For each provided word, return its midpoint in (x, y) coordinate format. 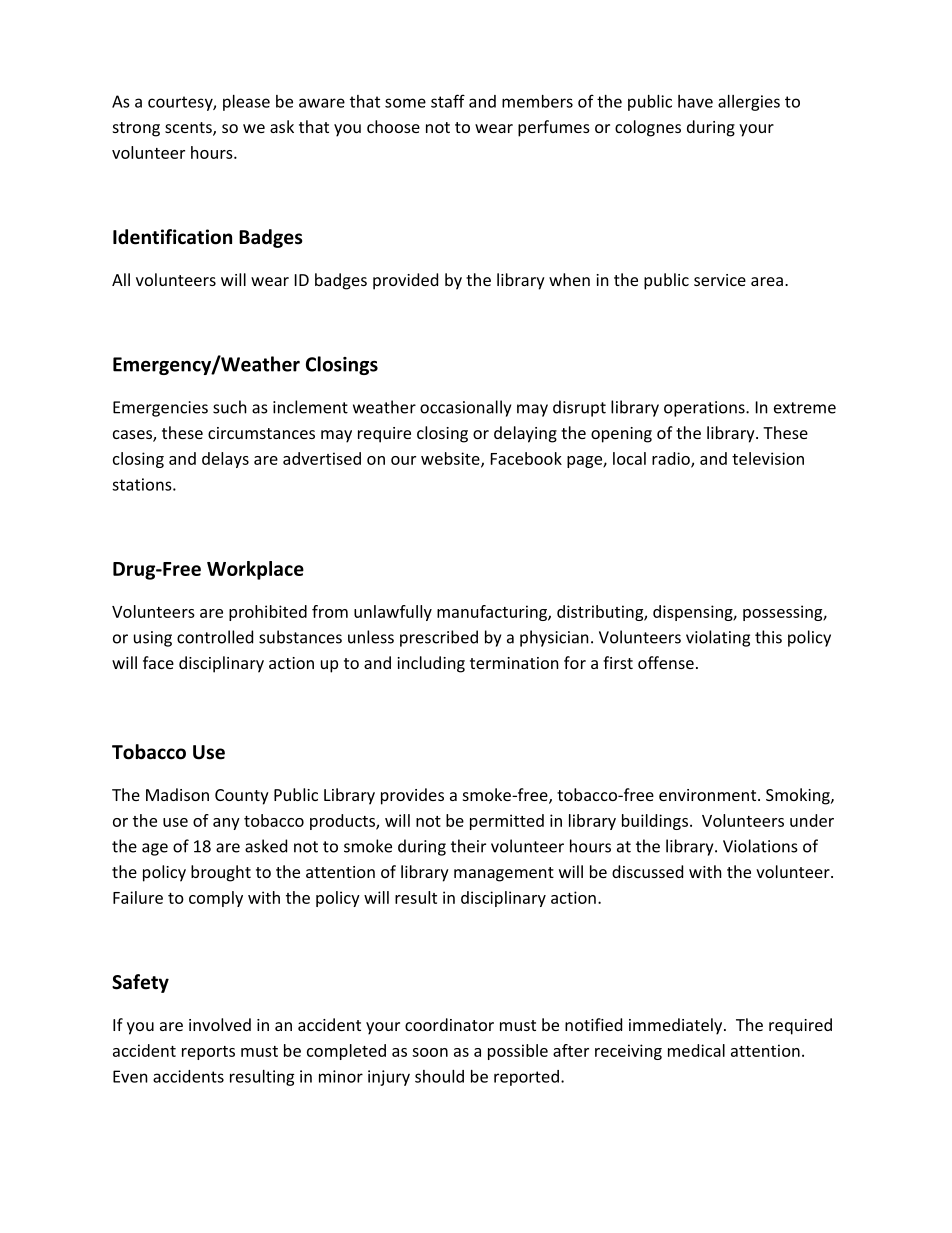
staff (448, 101)
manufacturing (493, 613)
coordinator (449, 1024)
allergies (749, 103)
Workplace (255, 570)
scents (189, 129)
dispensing (693, 613)
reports (208, 1053)
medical (696, 1050)
